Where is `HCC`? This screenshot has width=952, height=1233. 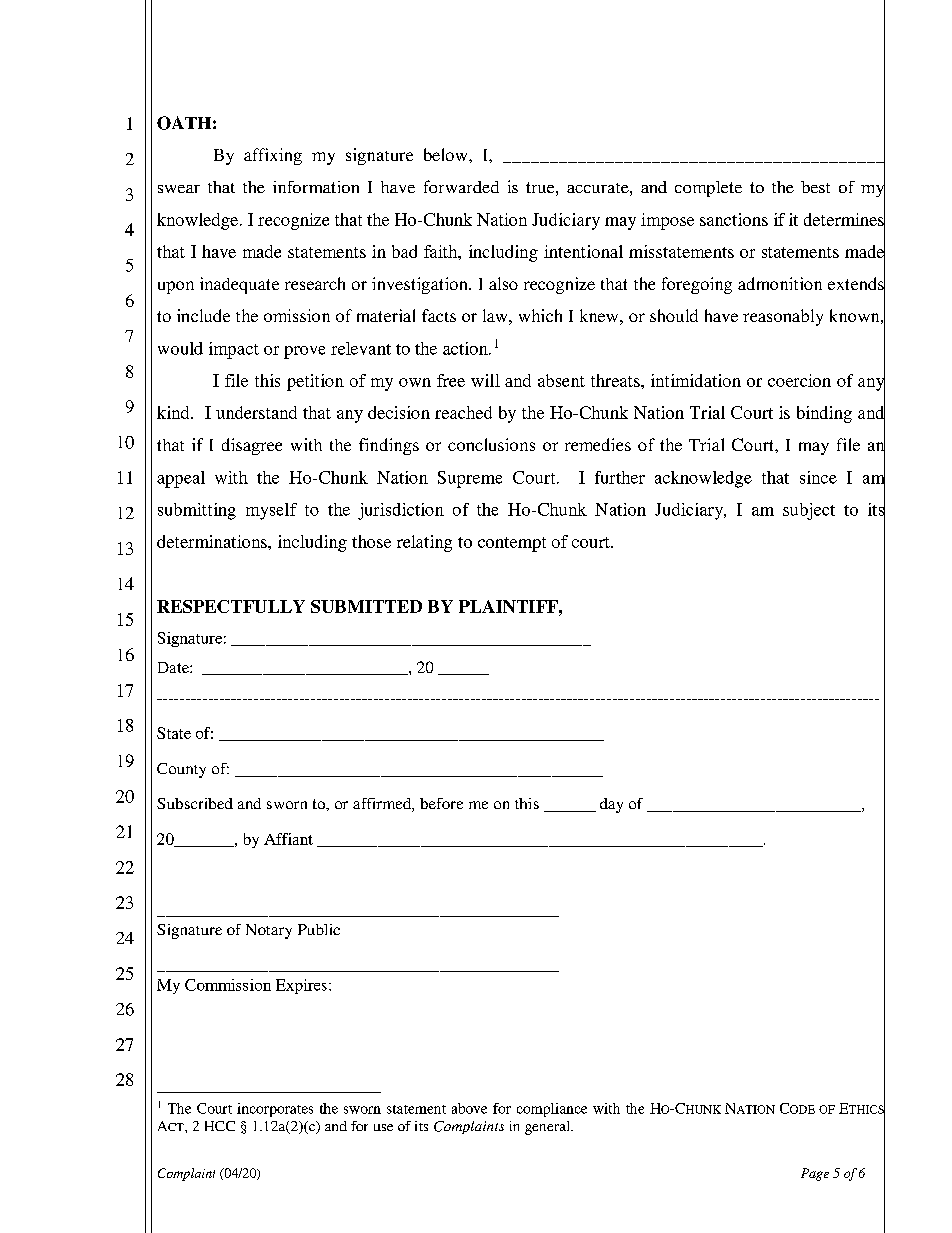 HCC is located at coordinates (220, 1126).
